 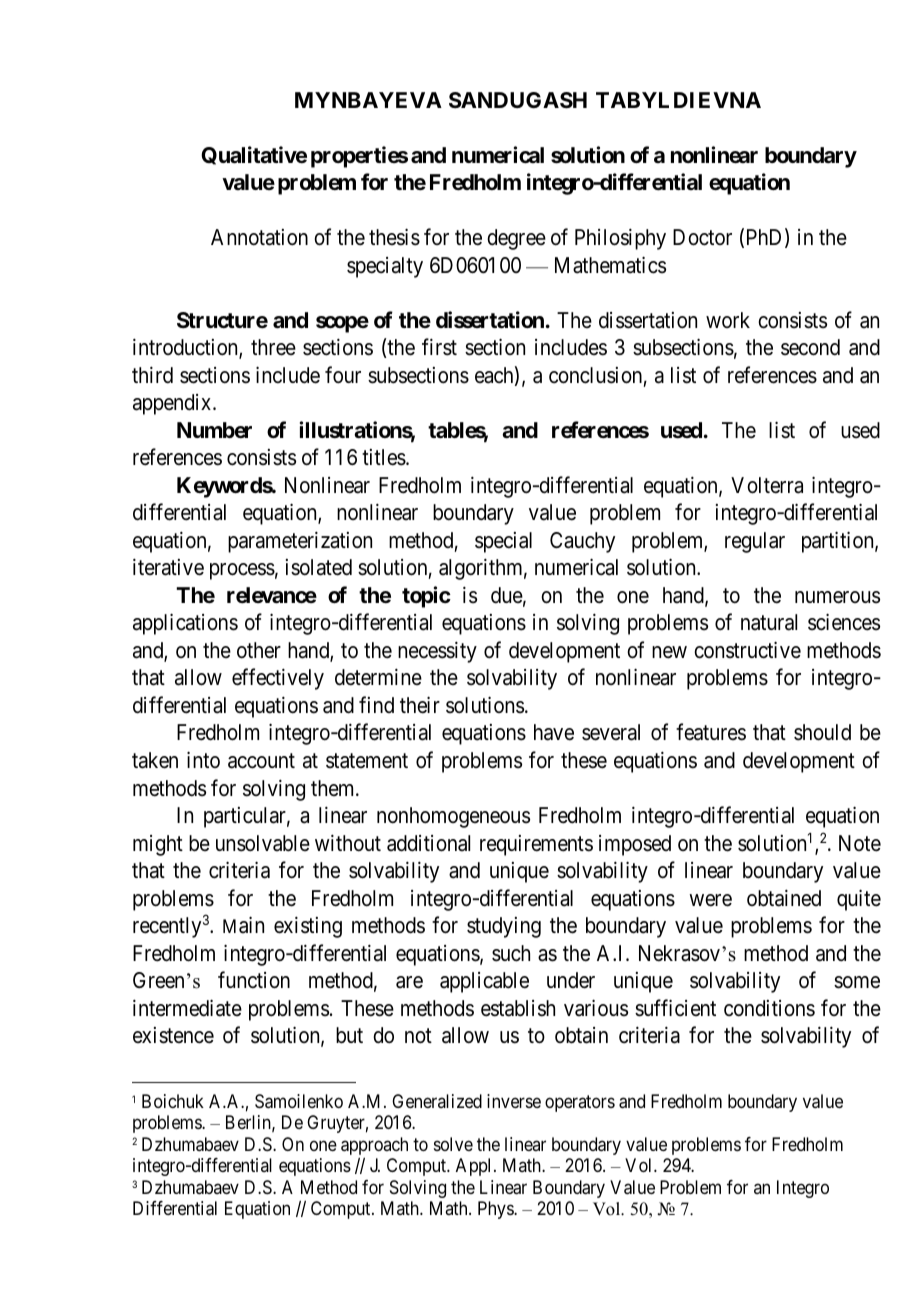 I want to click on unsolvable, so click(x=263, y=843).
